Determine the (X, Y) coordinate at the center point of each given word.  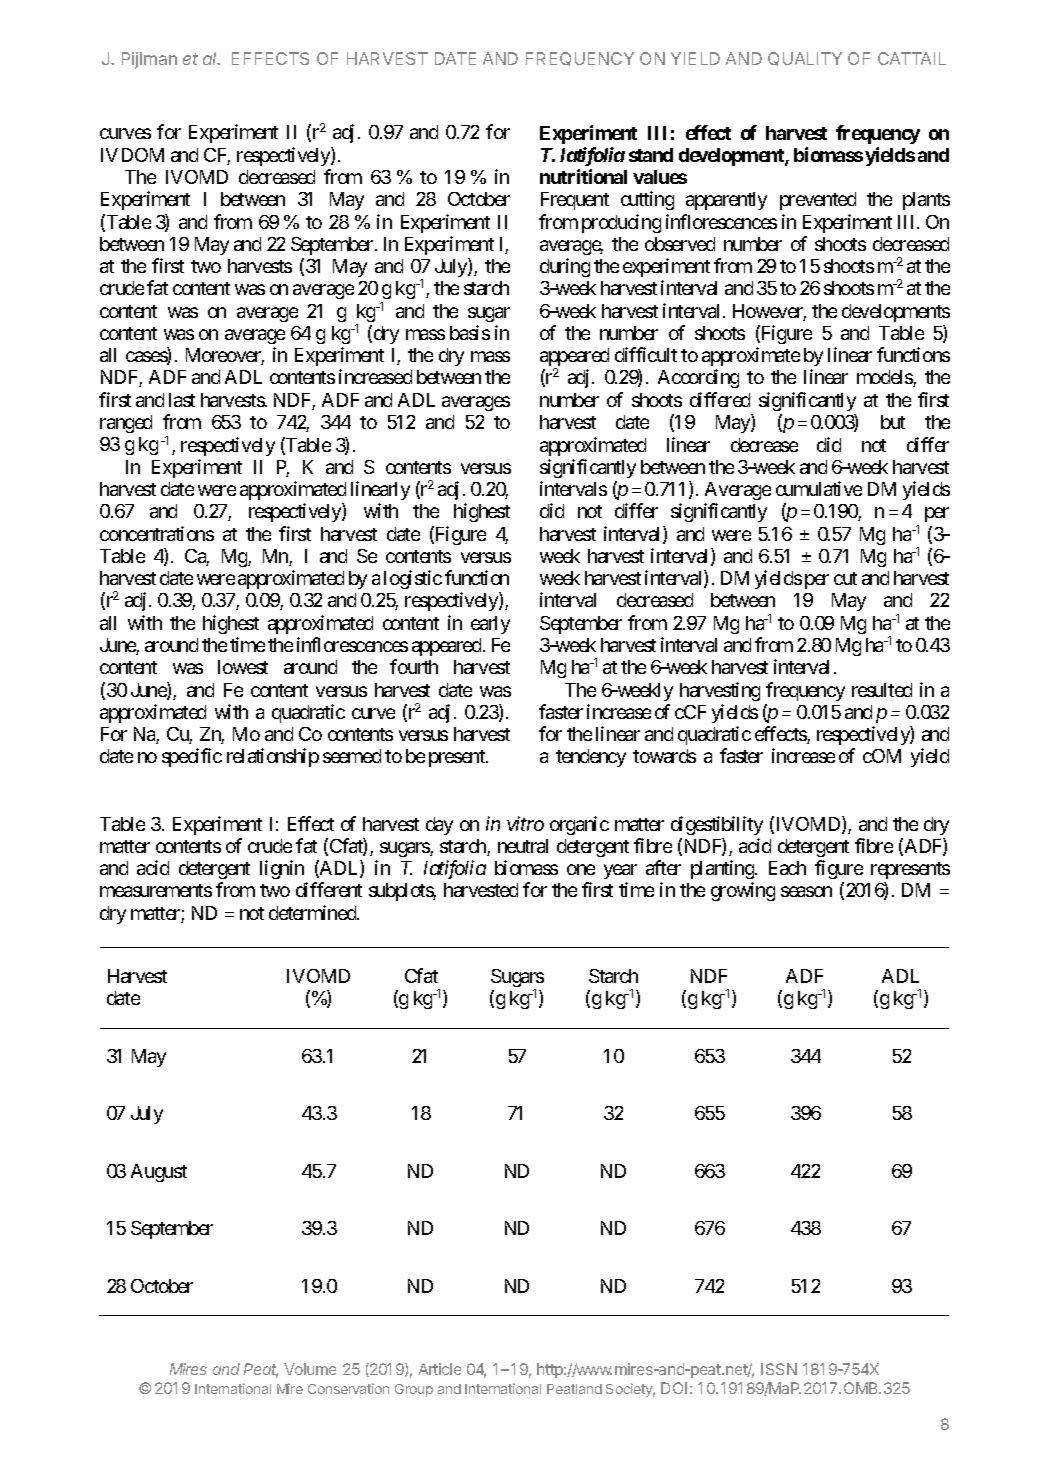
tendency (591, 758)
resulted (882, 690)
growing (743, 891)
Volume (310, 1369)
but (893, 422)
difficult (646, 354)
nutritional (583, 176)
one (581, 869)
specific (192, 757)
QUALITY (805, 59)
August (159, 1173)
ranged (126, 424)
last (182, 400)
